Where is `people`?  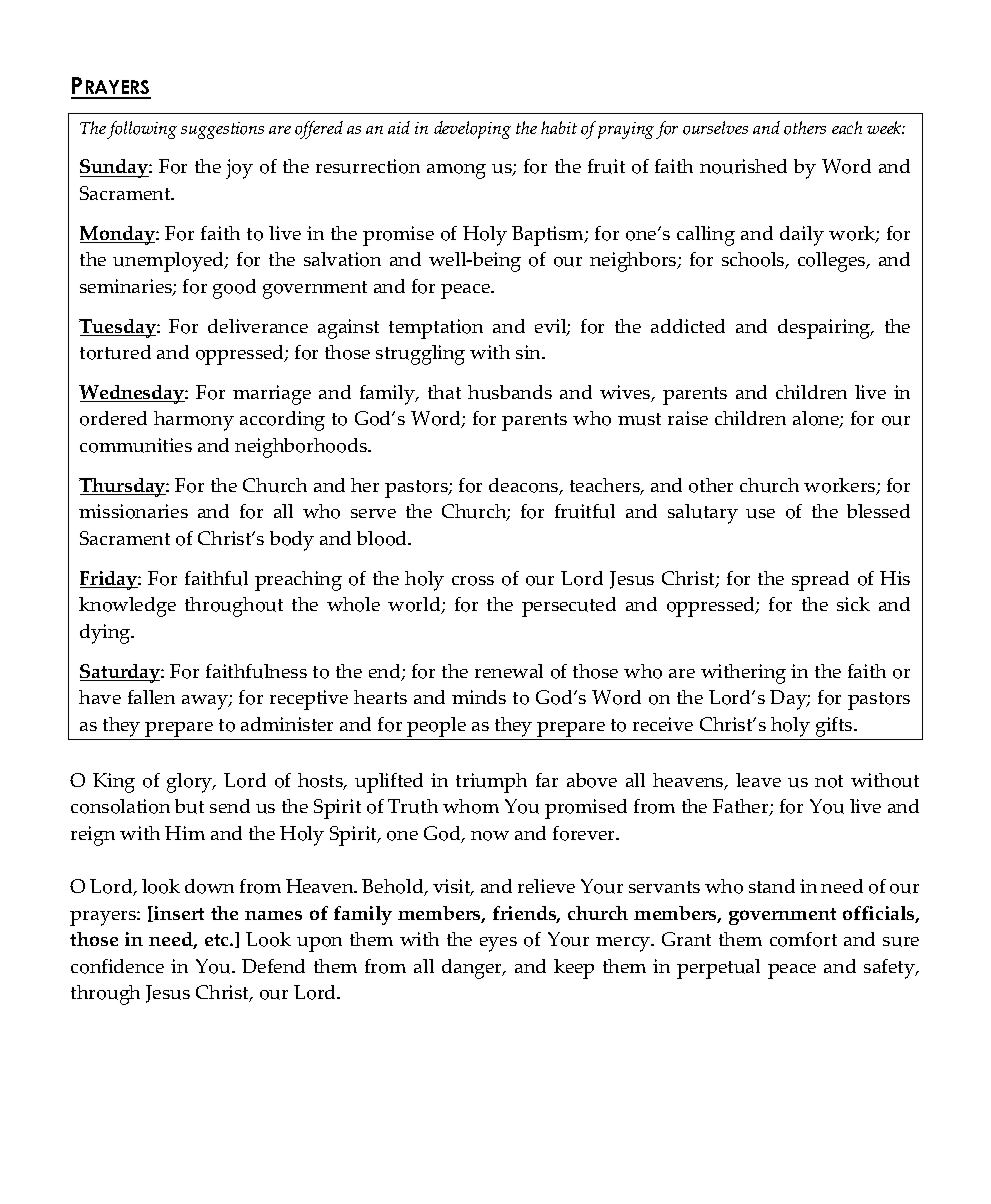
people is located at coordinates (436, 727).
